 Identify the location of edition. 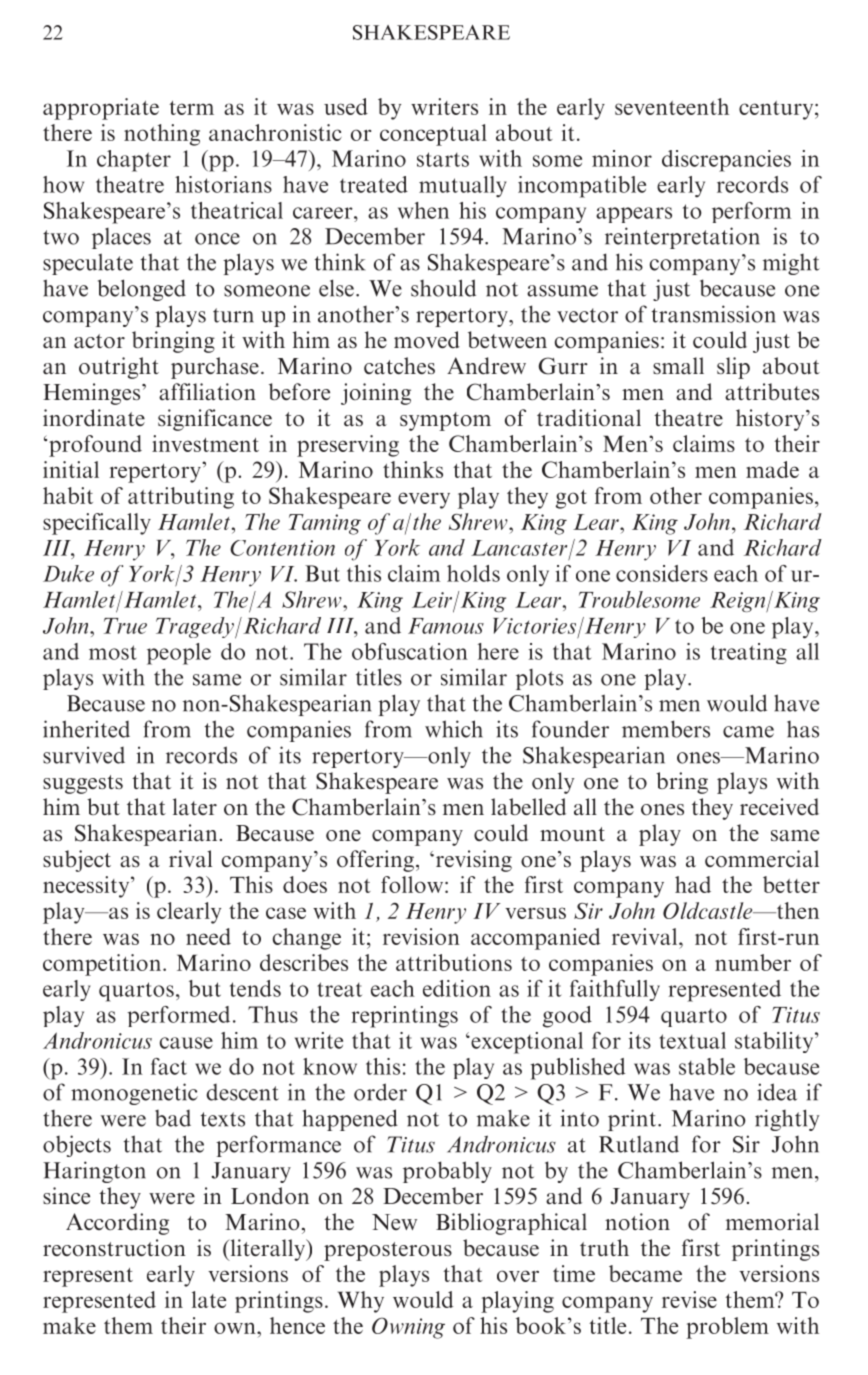
(457, 988).
